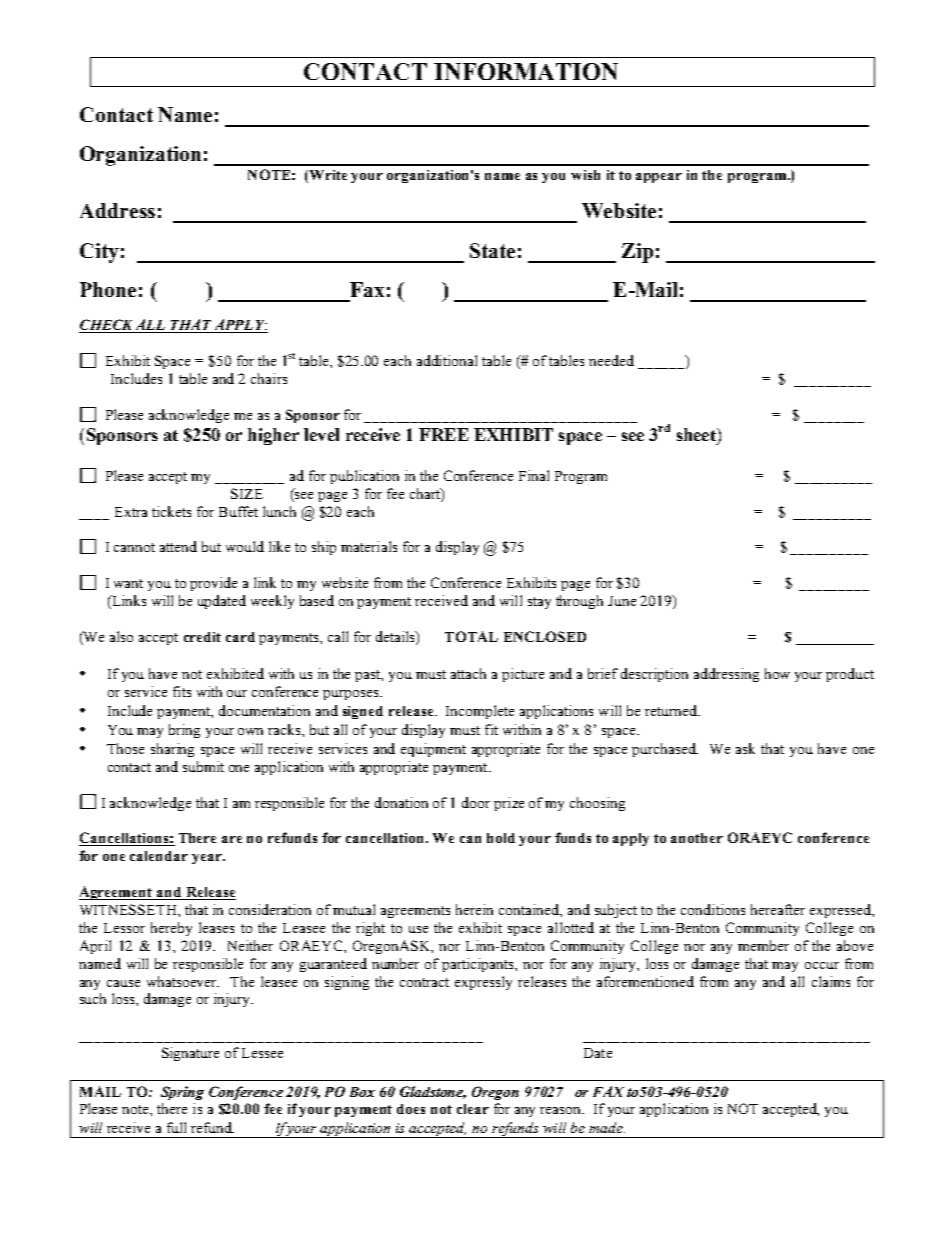 This screenshot has height=1233, width=952. Describe the element at coordinates (447, 360) in the screenshot. I see `additional` at that location.
